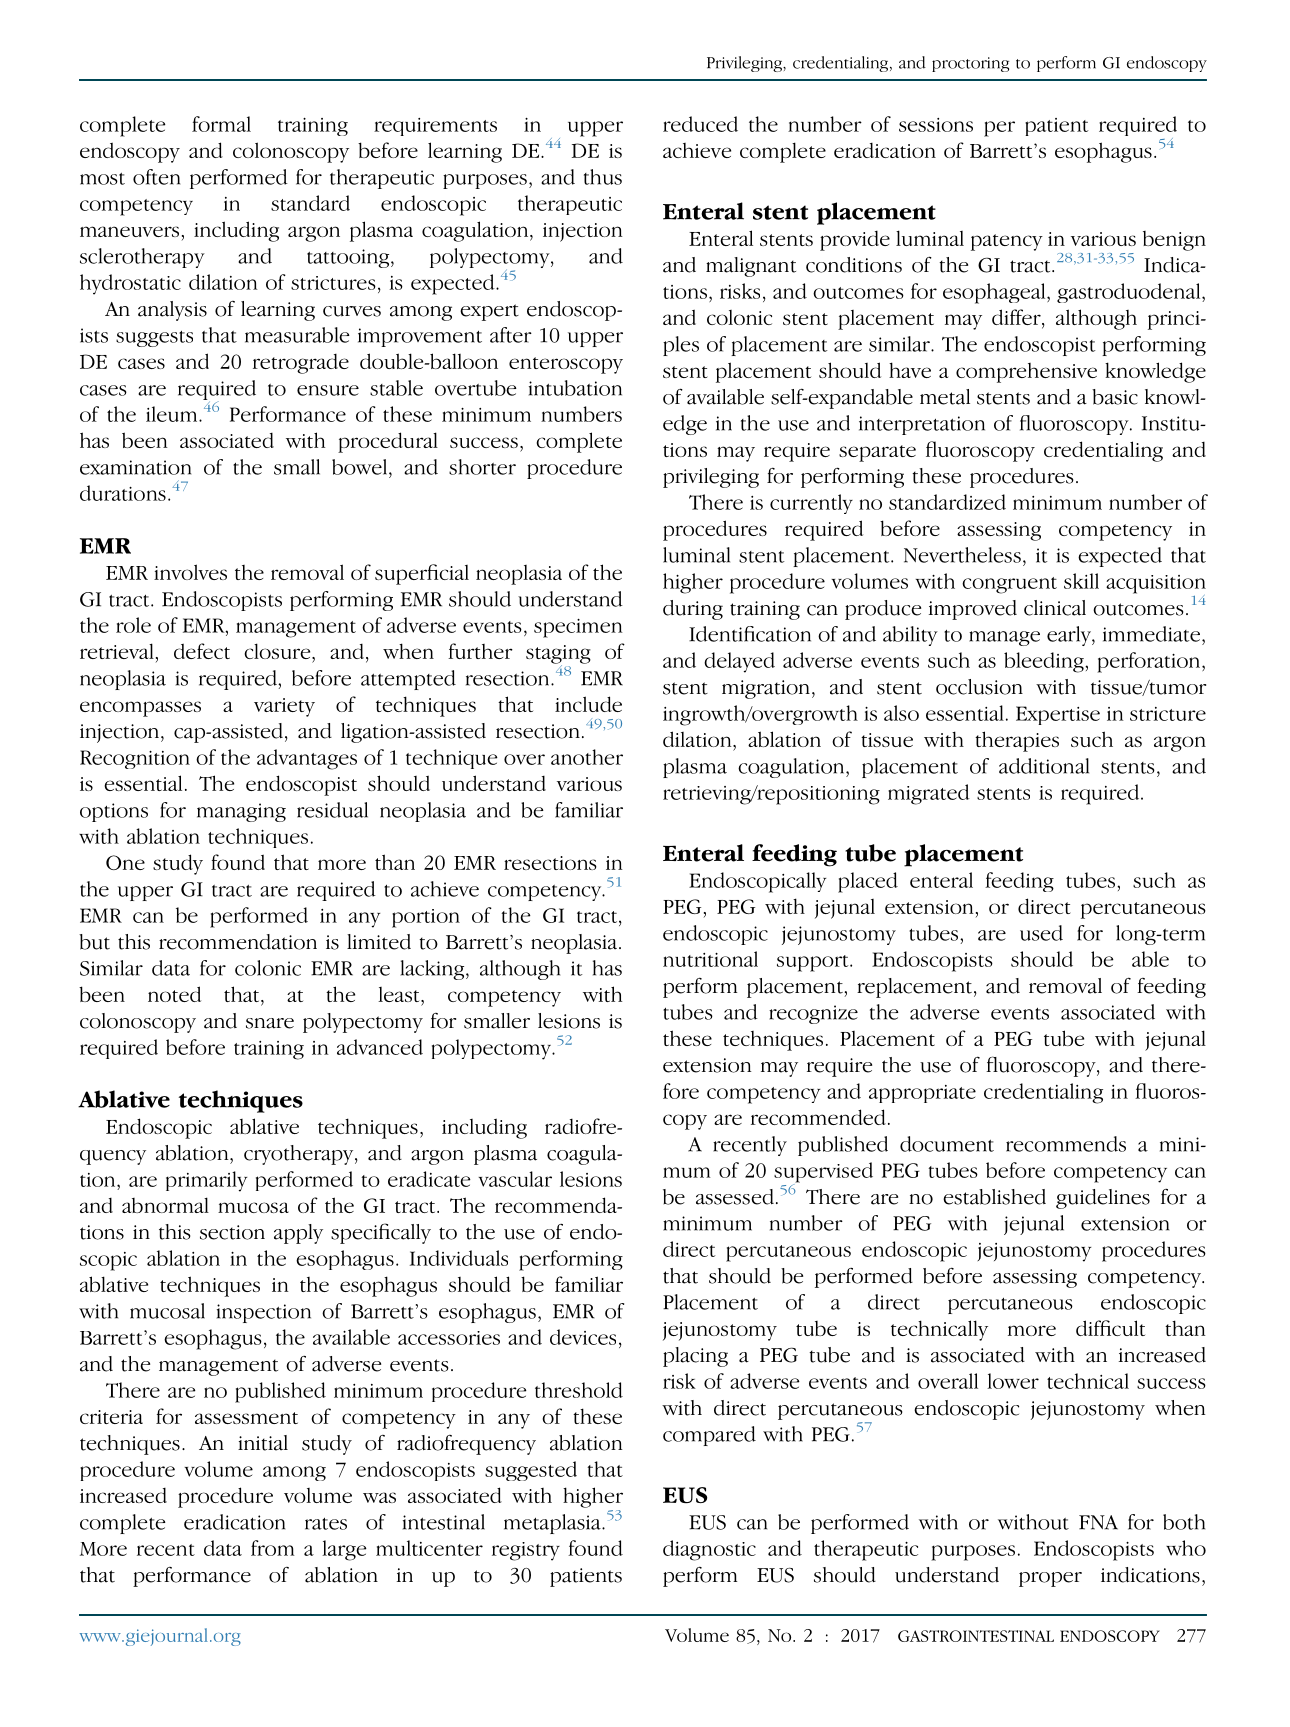 This screenshot has width=1290, height=1727. What do you see at coordinates (221, 124) in the screenshot?
I see `formal` at bounding box center [221, 124].
